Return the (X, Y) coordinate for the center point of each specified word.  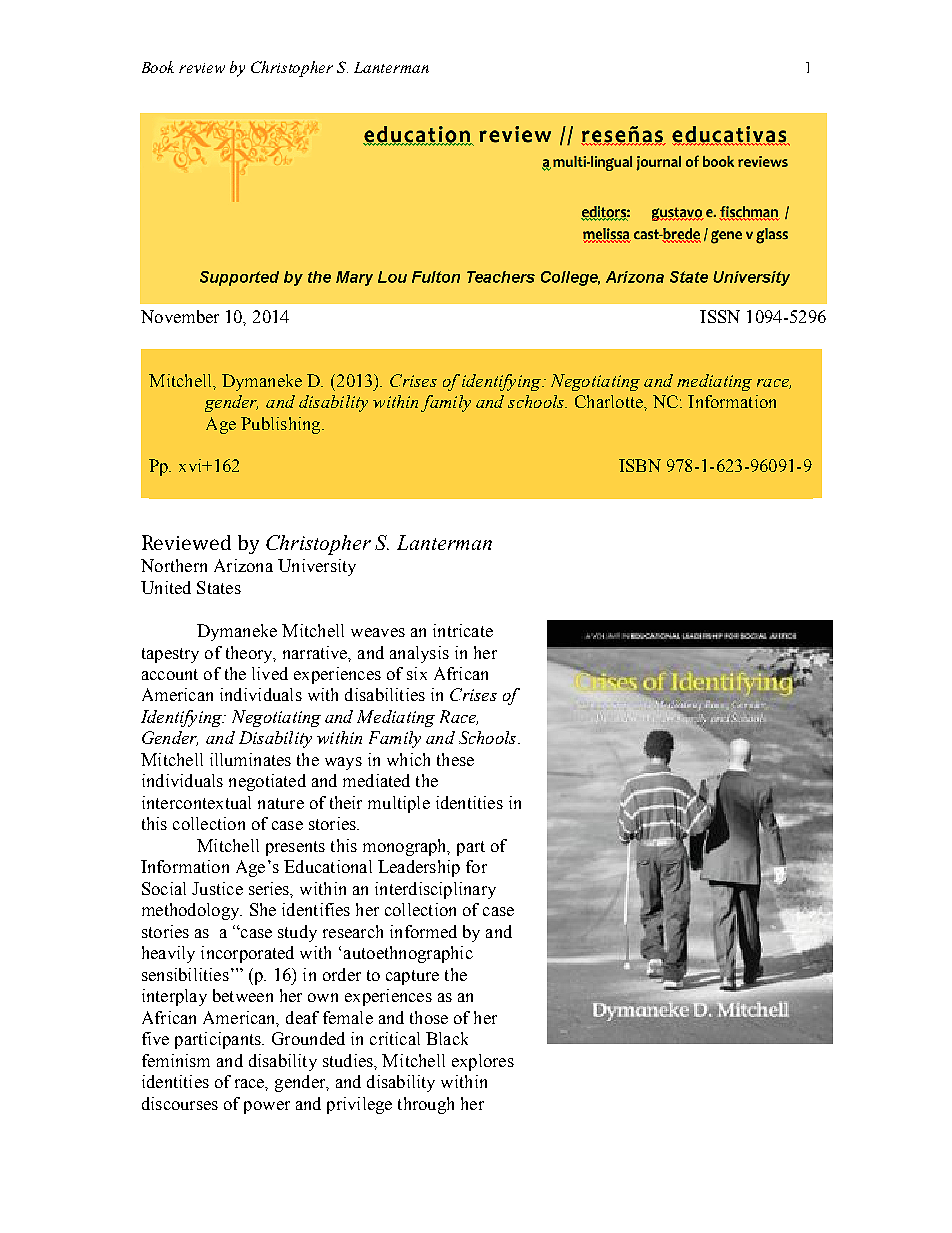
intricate (463, 630)
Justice (217, 888)
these (455, 759)
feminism (176, 1060)
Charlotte (610, 401)
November (180, 316)
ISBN (640, 465)
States (219, 587)
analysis (419, 654)
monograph (406, 847)
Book (158, 67)
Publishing (282, 425)
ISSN (720, 316)
